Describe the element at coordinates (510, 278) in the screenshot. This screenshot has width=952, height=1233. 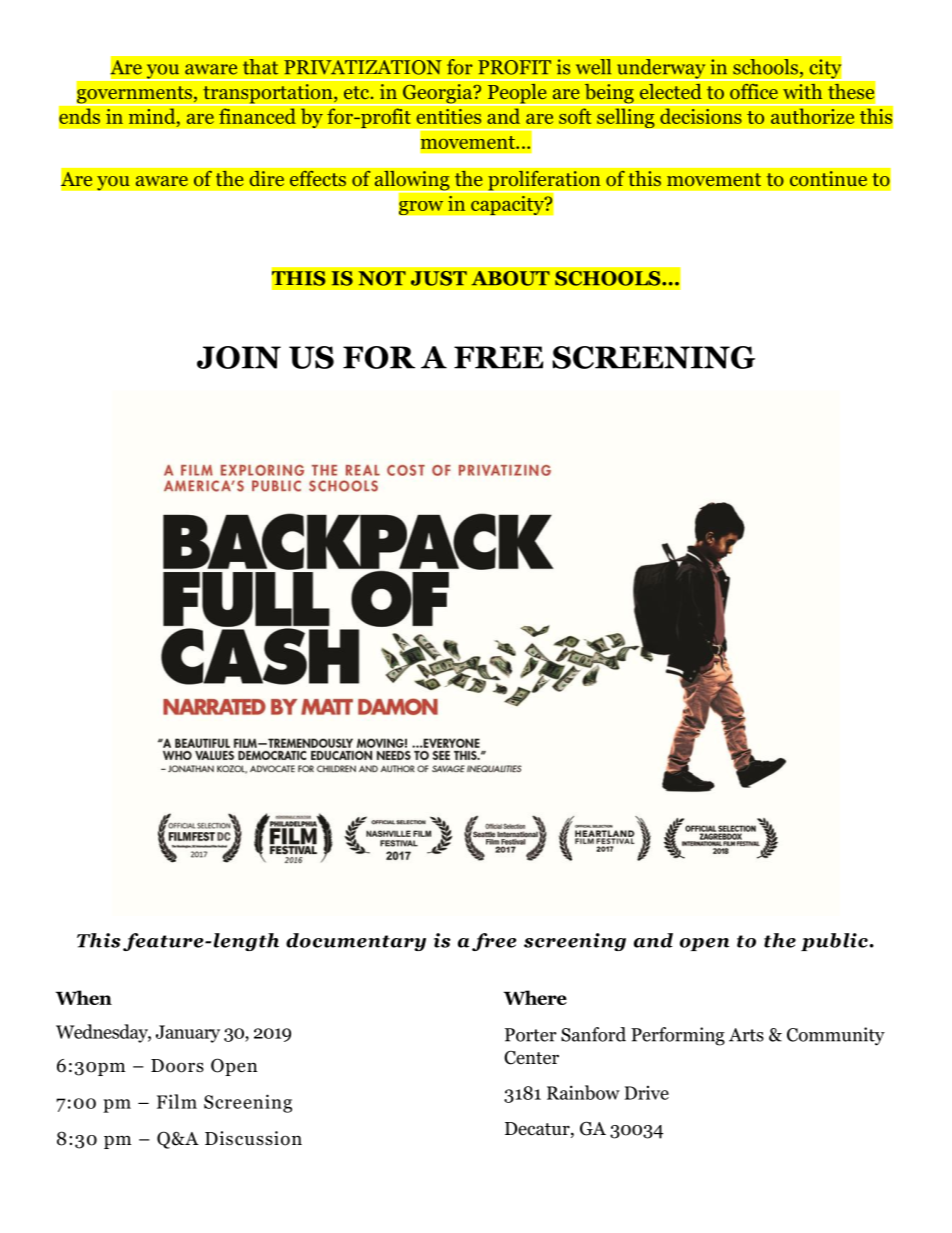
I see `ABOUT` at that location.
